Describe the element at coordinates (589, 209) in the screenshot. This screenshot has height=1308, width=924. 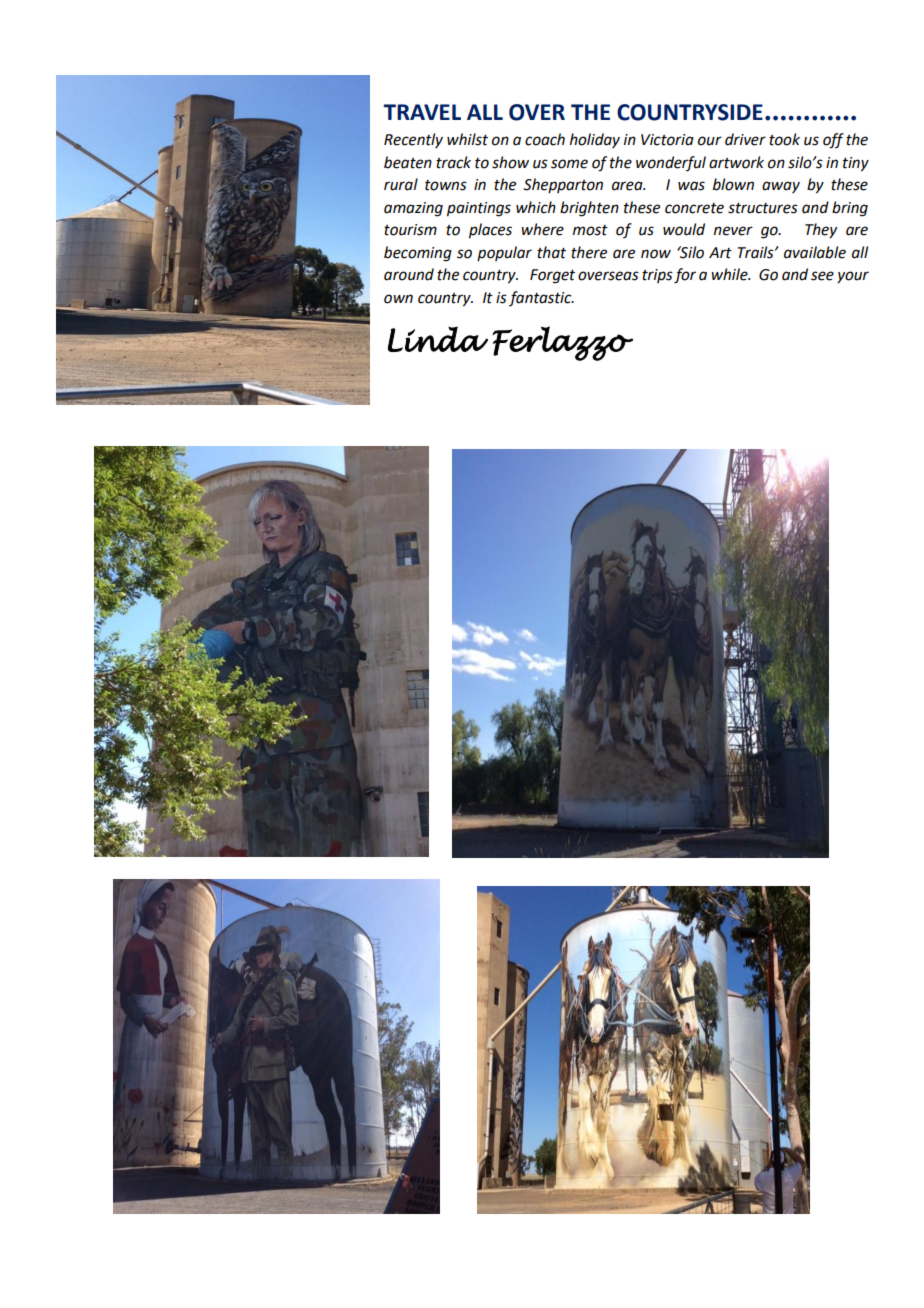
I see `brighten` at that location.
